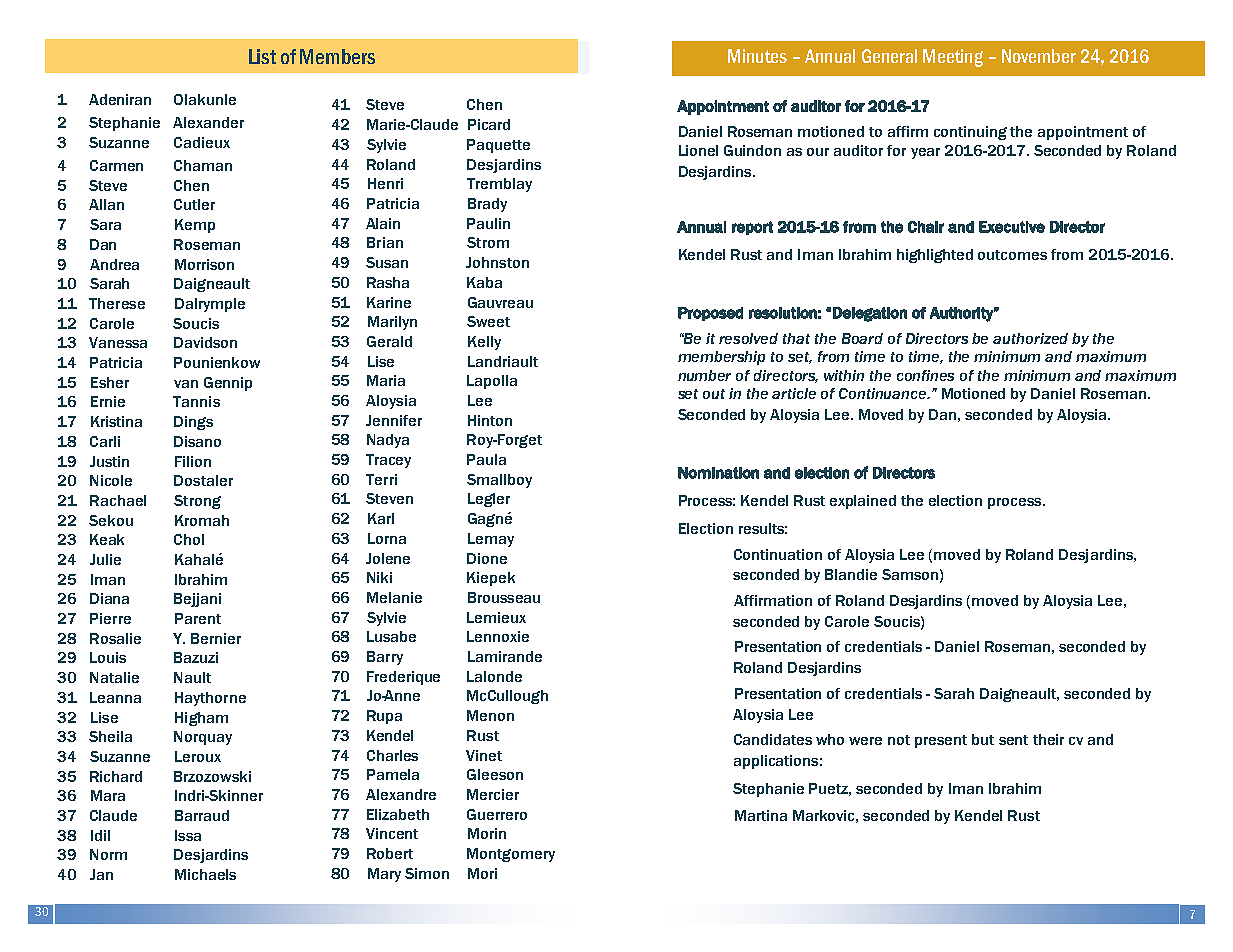 The image size is (1233, 952). What do you see at coordinates (489, 124) in the screenshot?
I see `Picard` at bounding box center [489, 124].
